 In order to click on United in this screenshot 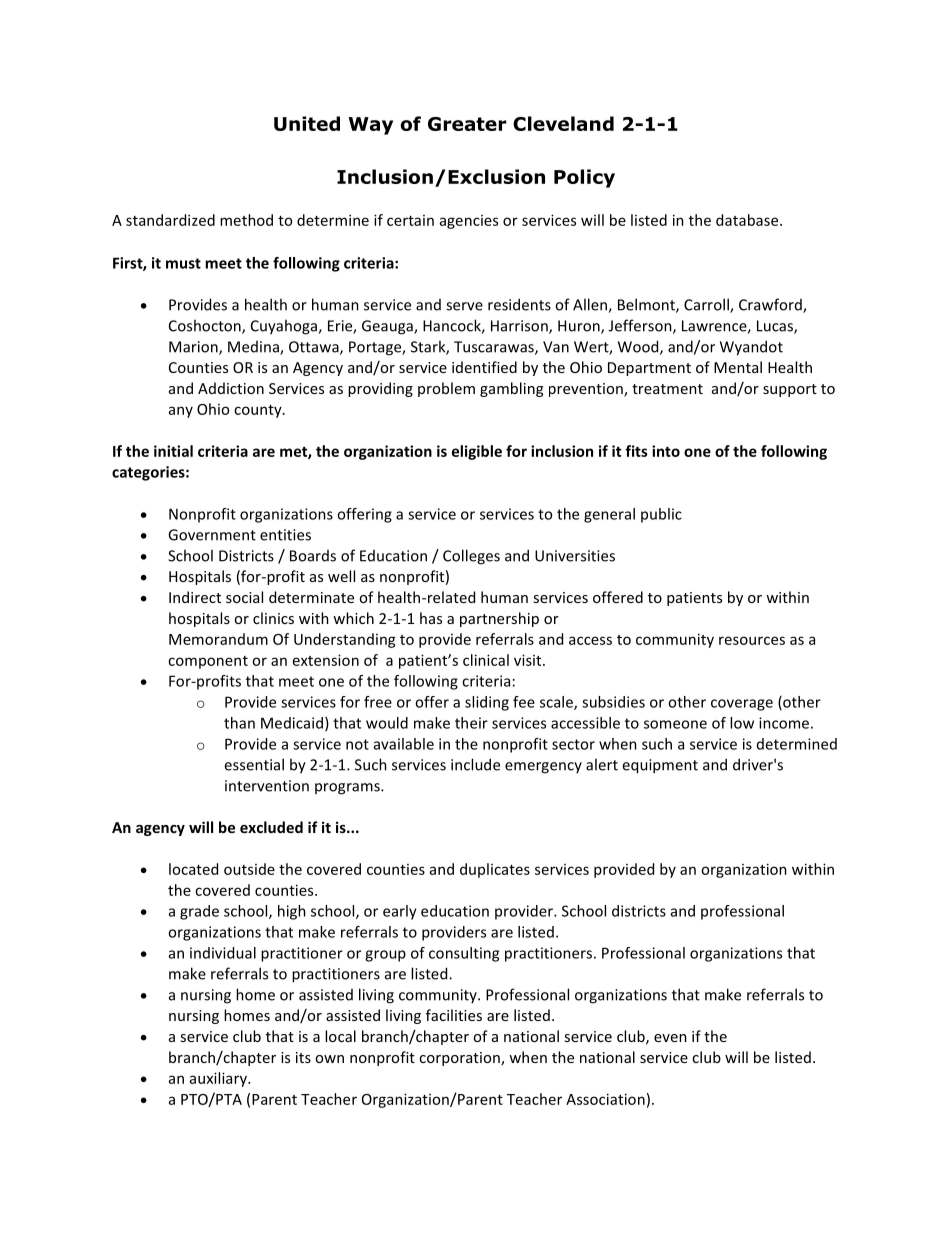, I will do `click(307, 123)`.
